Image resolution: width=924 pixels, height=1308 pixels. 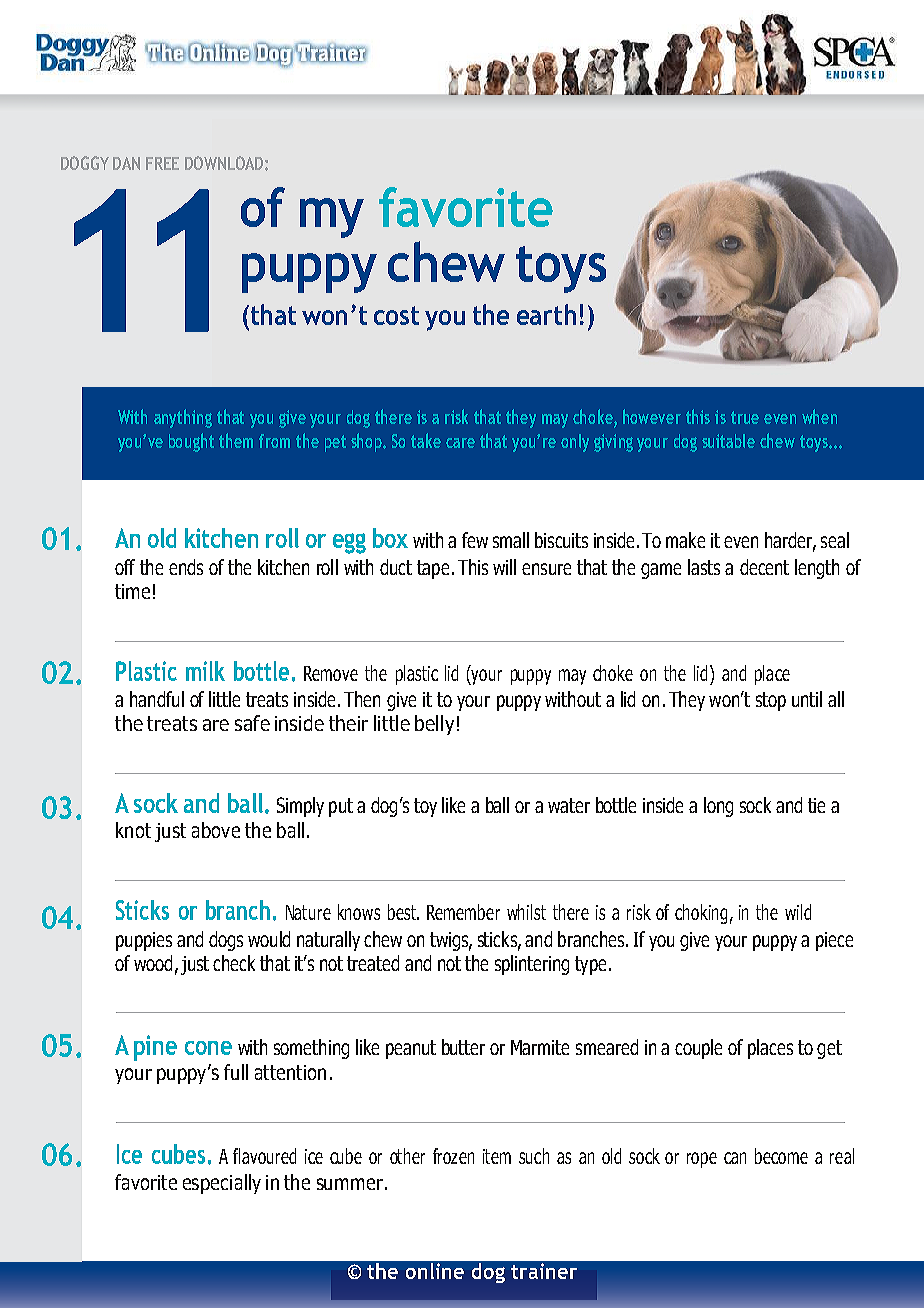 I want to click on true, so click(x=745, y=417).
